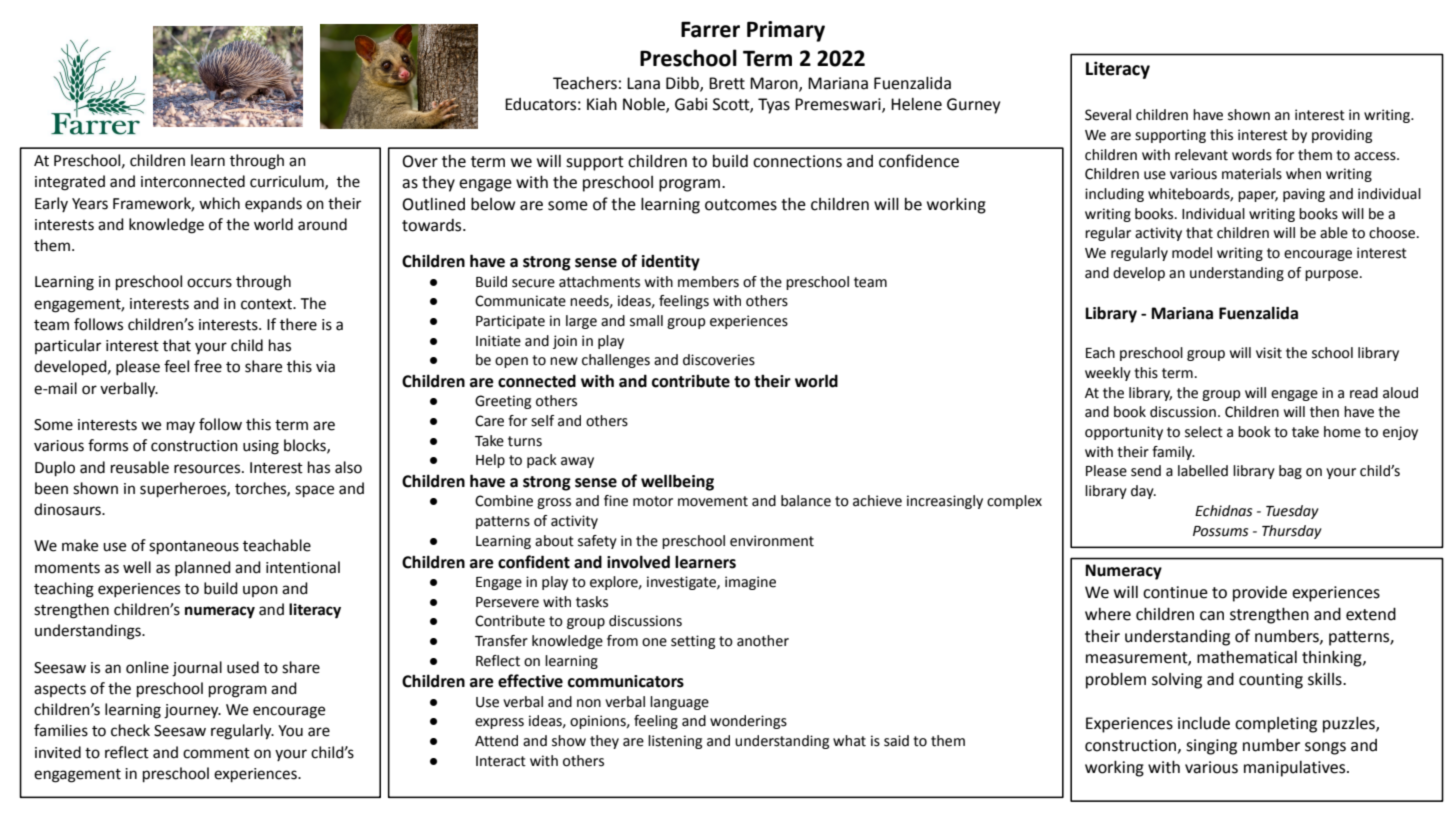  Describe the element at coordinates (298, 324) in the screenshot. I see `there` at that location.
